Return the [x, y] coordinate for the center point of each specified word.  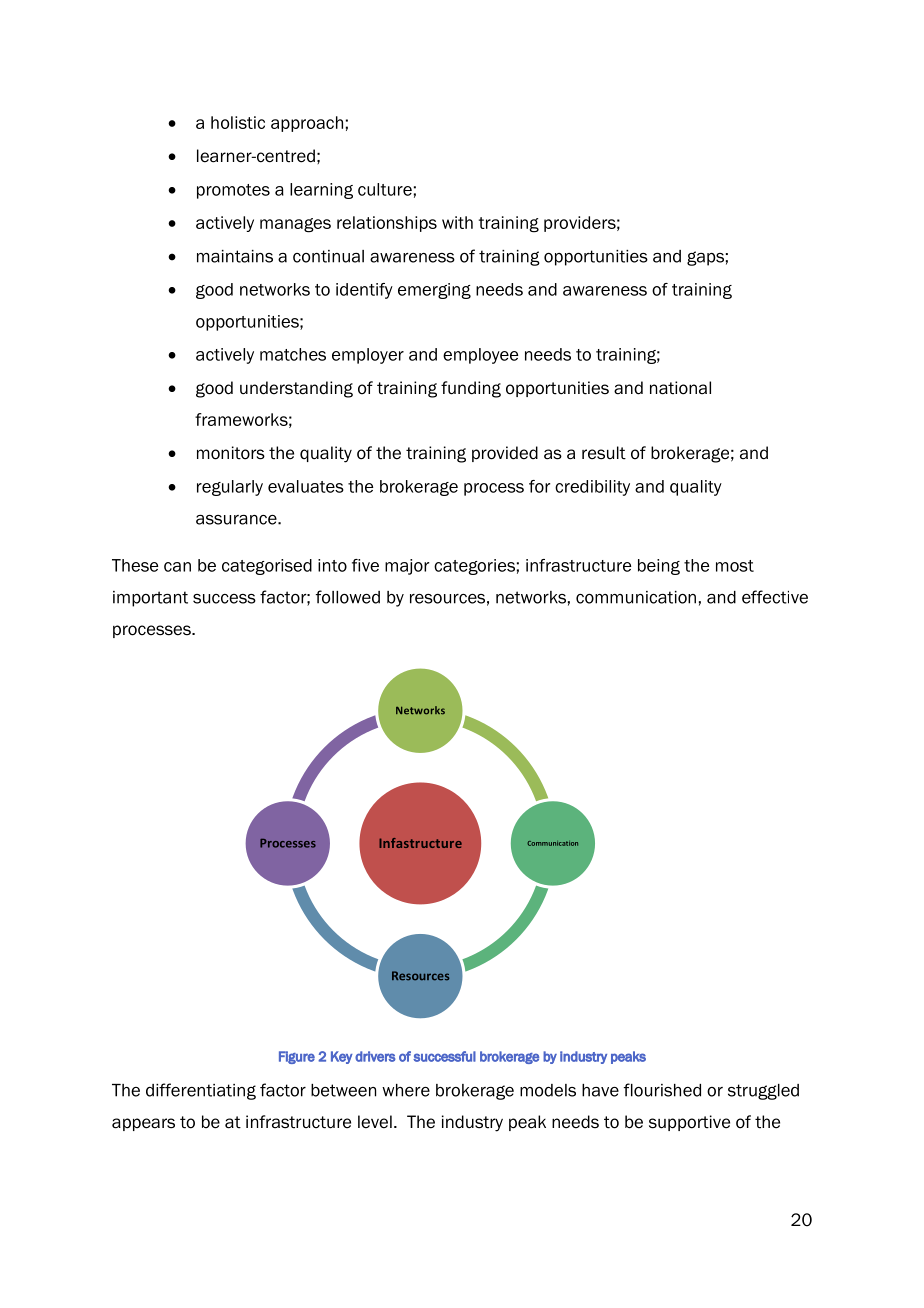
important [150, 599]
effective [775, 597]
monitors [231, 453]
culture [385, 189]
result [604, 453]
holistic [238, 122]
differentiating [201, 1091]
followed [348, 597]
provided [505, 454]
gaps [705, 258]
